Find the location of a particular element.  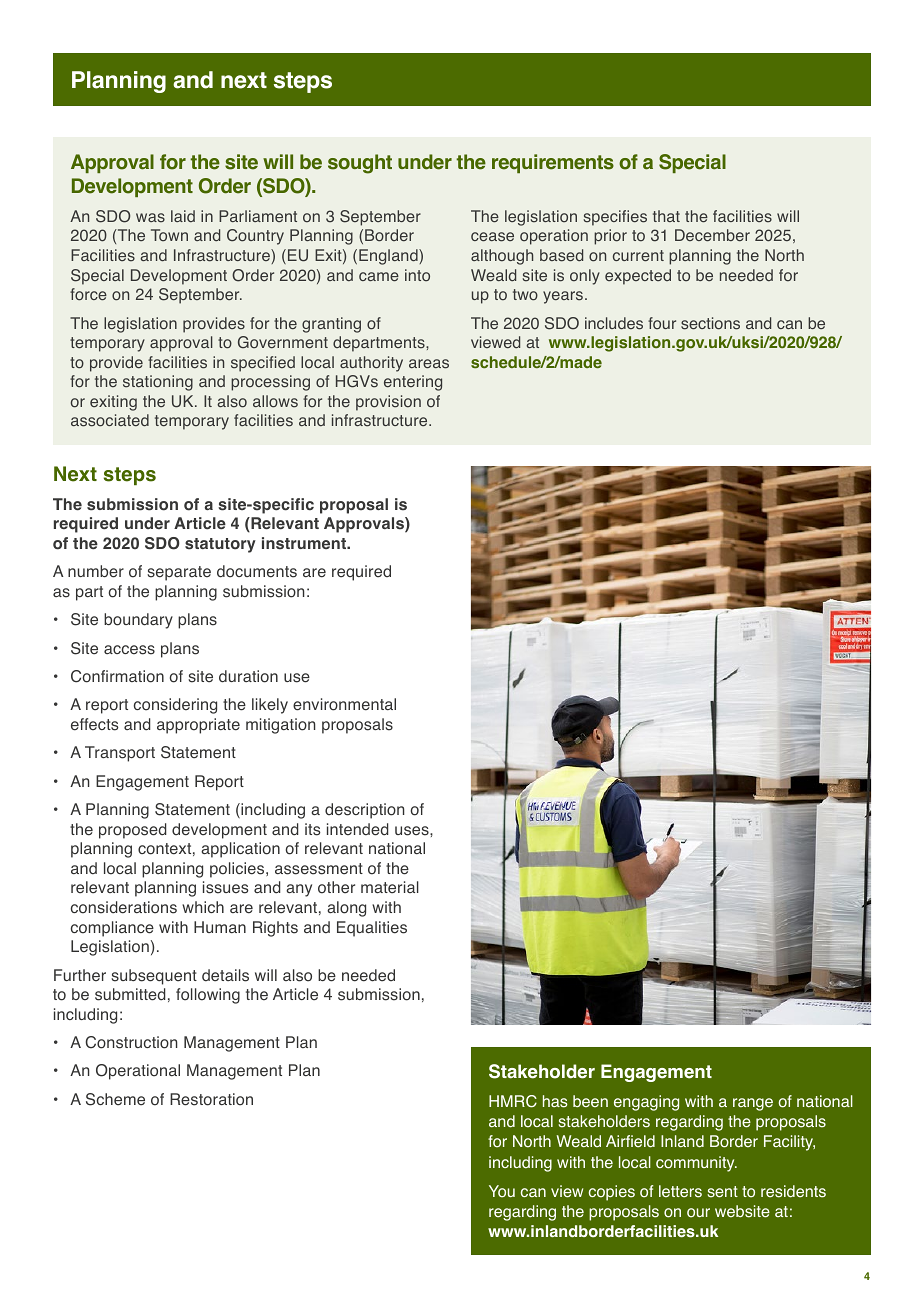

cease is located at coordinates (492, 237).
